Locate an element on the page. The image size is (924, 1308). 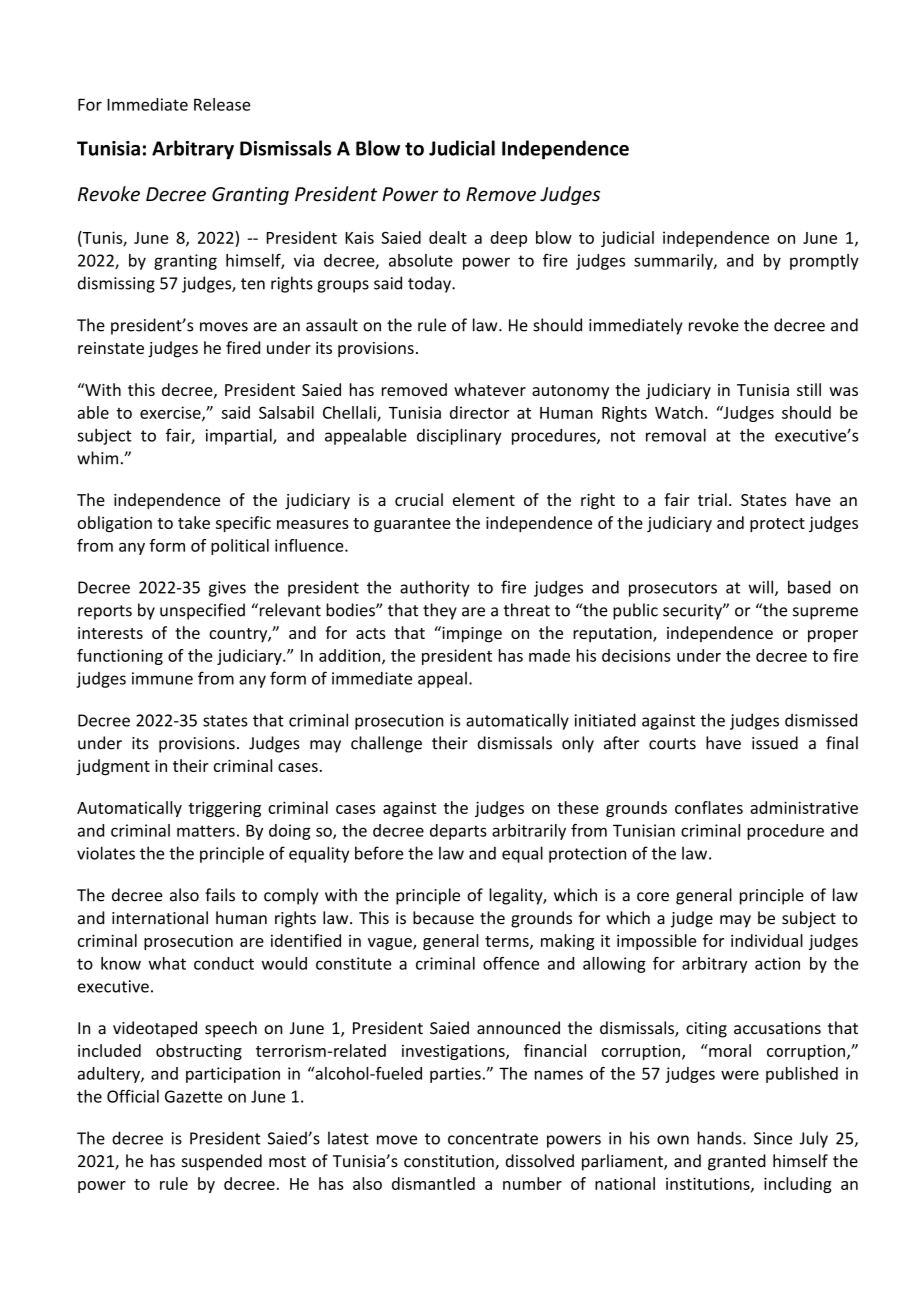
security is located at coordinates (693, 612).
